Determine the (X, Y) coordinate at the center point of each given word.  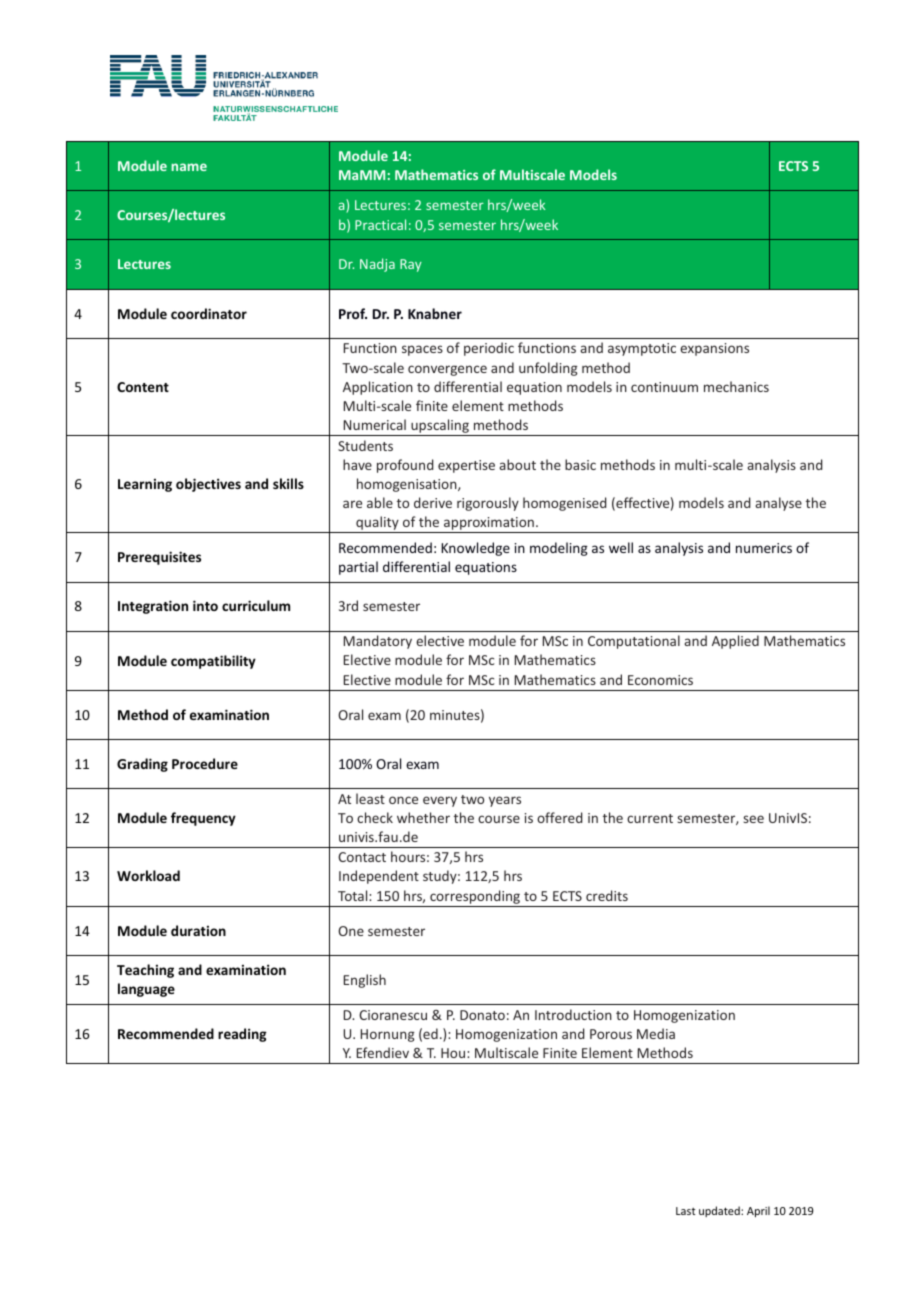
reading (242, 1035)
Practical (380, 224)
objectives (208, 485)
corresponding (475, 897)
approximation (489, 525)
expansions (714, 349)
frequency (203, 819)
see (753, 819)
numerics (764, 548)
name (189, 167)
